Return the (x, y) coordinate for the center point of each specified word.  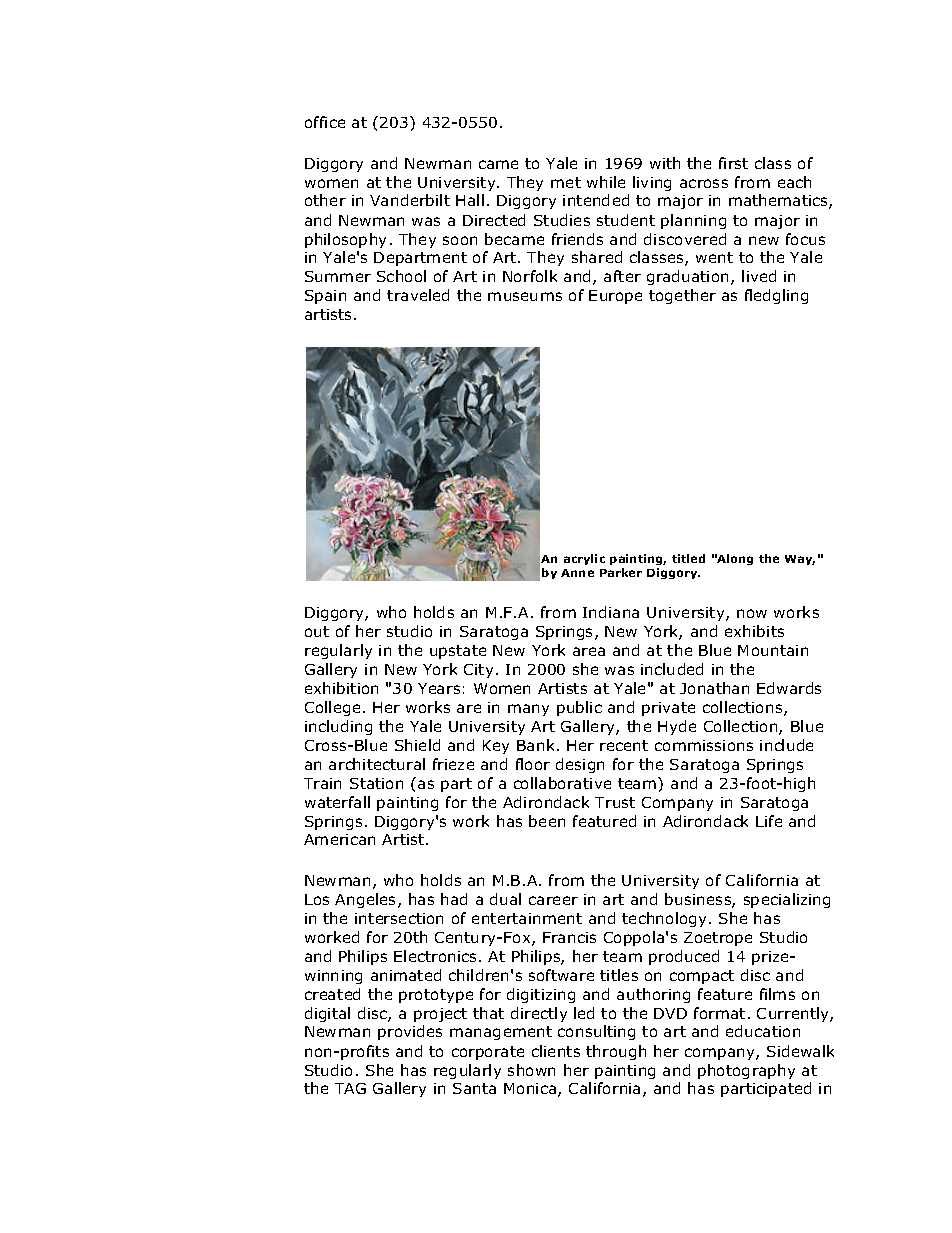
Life (769, 821)
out (317, 631)
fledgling (776, 296)
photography (746, 1071)
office (325, 122)
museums (525, 296)
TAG (350, 1088)
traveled (418, 295)
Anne (577, 573)
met (566, 182)
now (752, 613)
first (733, 163)
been (547, 821)
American (339, 839)
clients (556, 1051)
